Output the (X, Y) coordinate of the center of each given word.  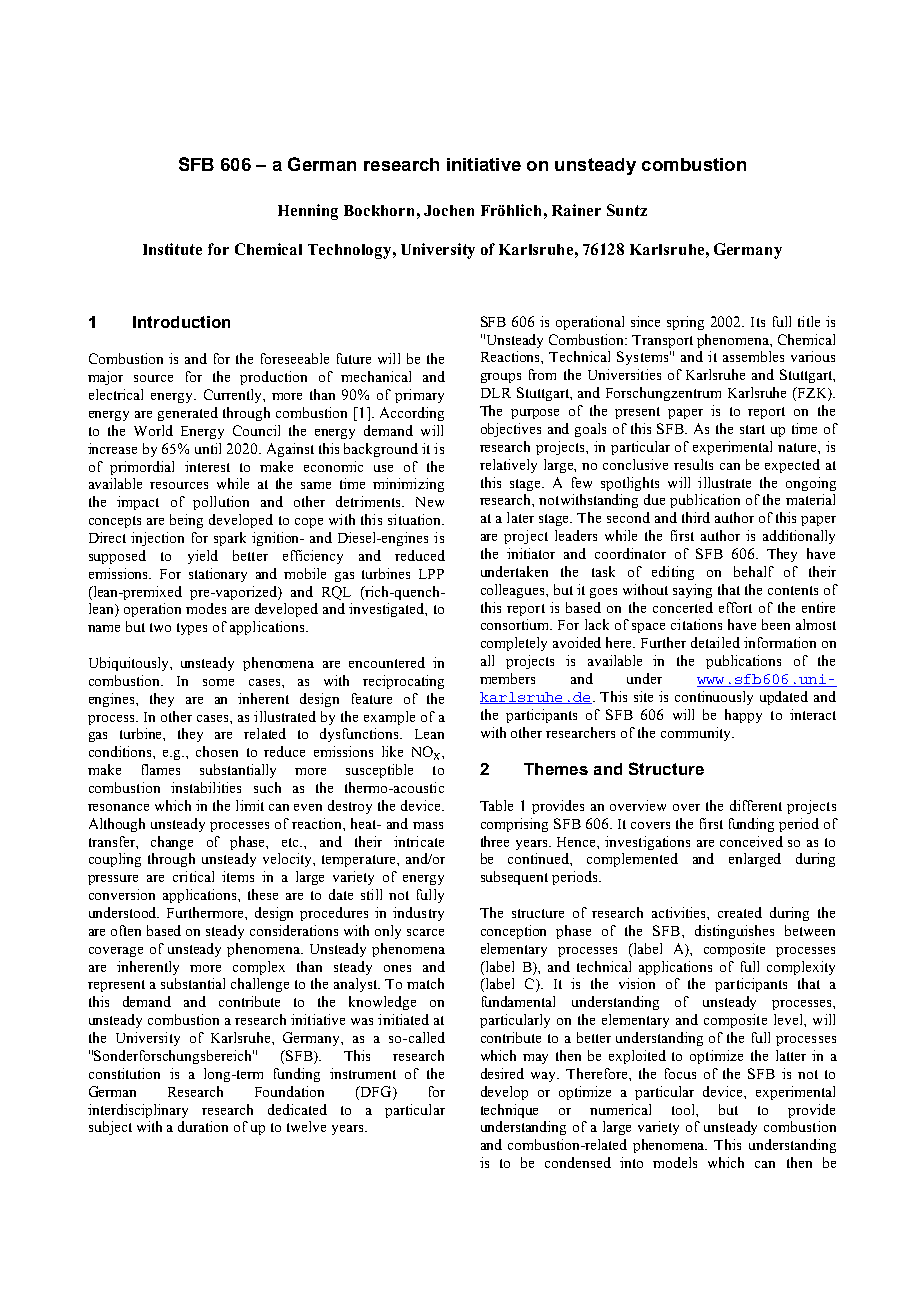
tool (685, 1110)
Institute (172, 249)
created (740, 912)
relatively (508, 466)
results (693, 464)
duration (203, 1126)
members (507, 678)
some (218, 682)
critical (193, 876)
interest (207, 466)
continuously (714, 698)
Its (758, 322)
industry (418, 914)
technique (509, 1111)
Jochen (449, 210)
